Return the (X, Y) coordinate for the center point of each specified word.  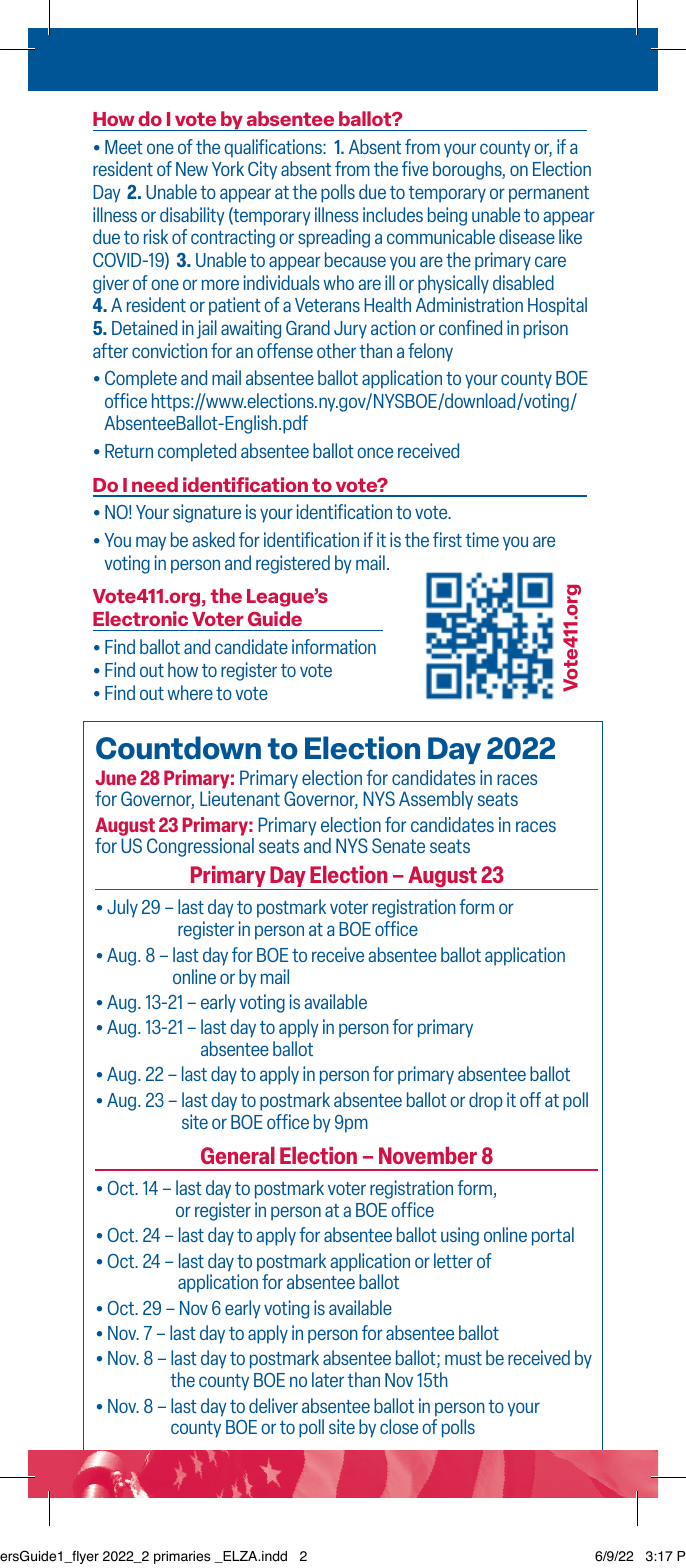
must (463, 1358)
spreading (334, 238)
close (399, 1426)
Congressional (200, 847)
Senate (398, 845)
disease (527, 236)
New (192, 169)
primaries (182, 1557)
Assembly (436, 800)
